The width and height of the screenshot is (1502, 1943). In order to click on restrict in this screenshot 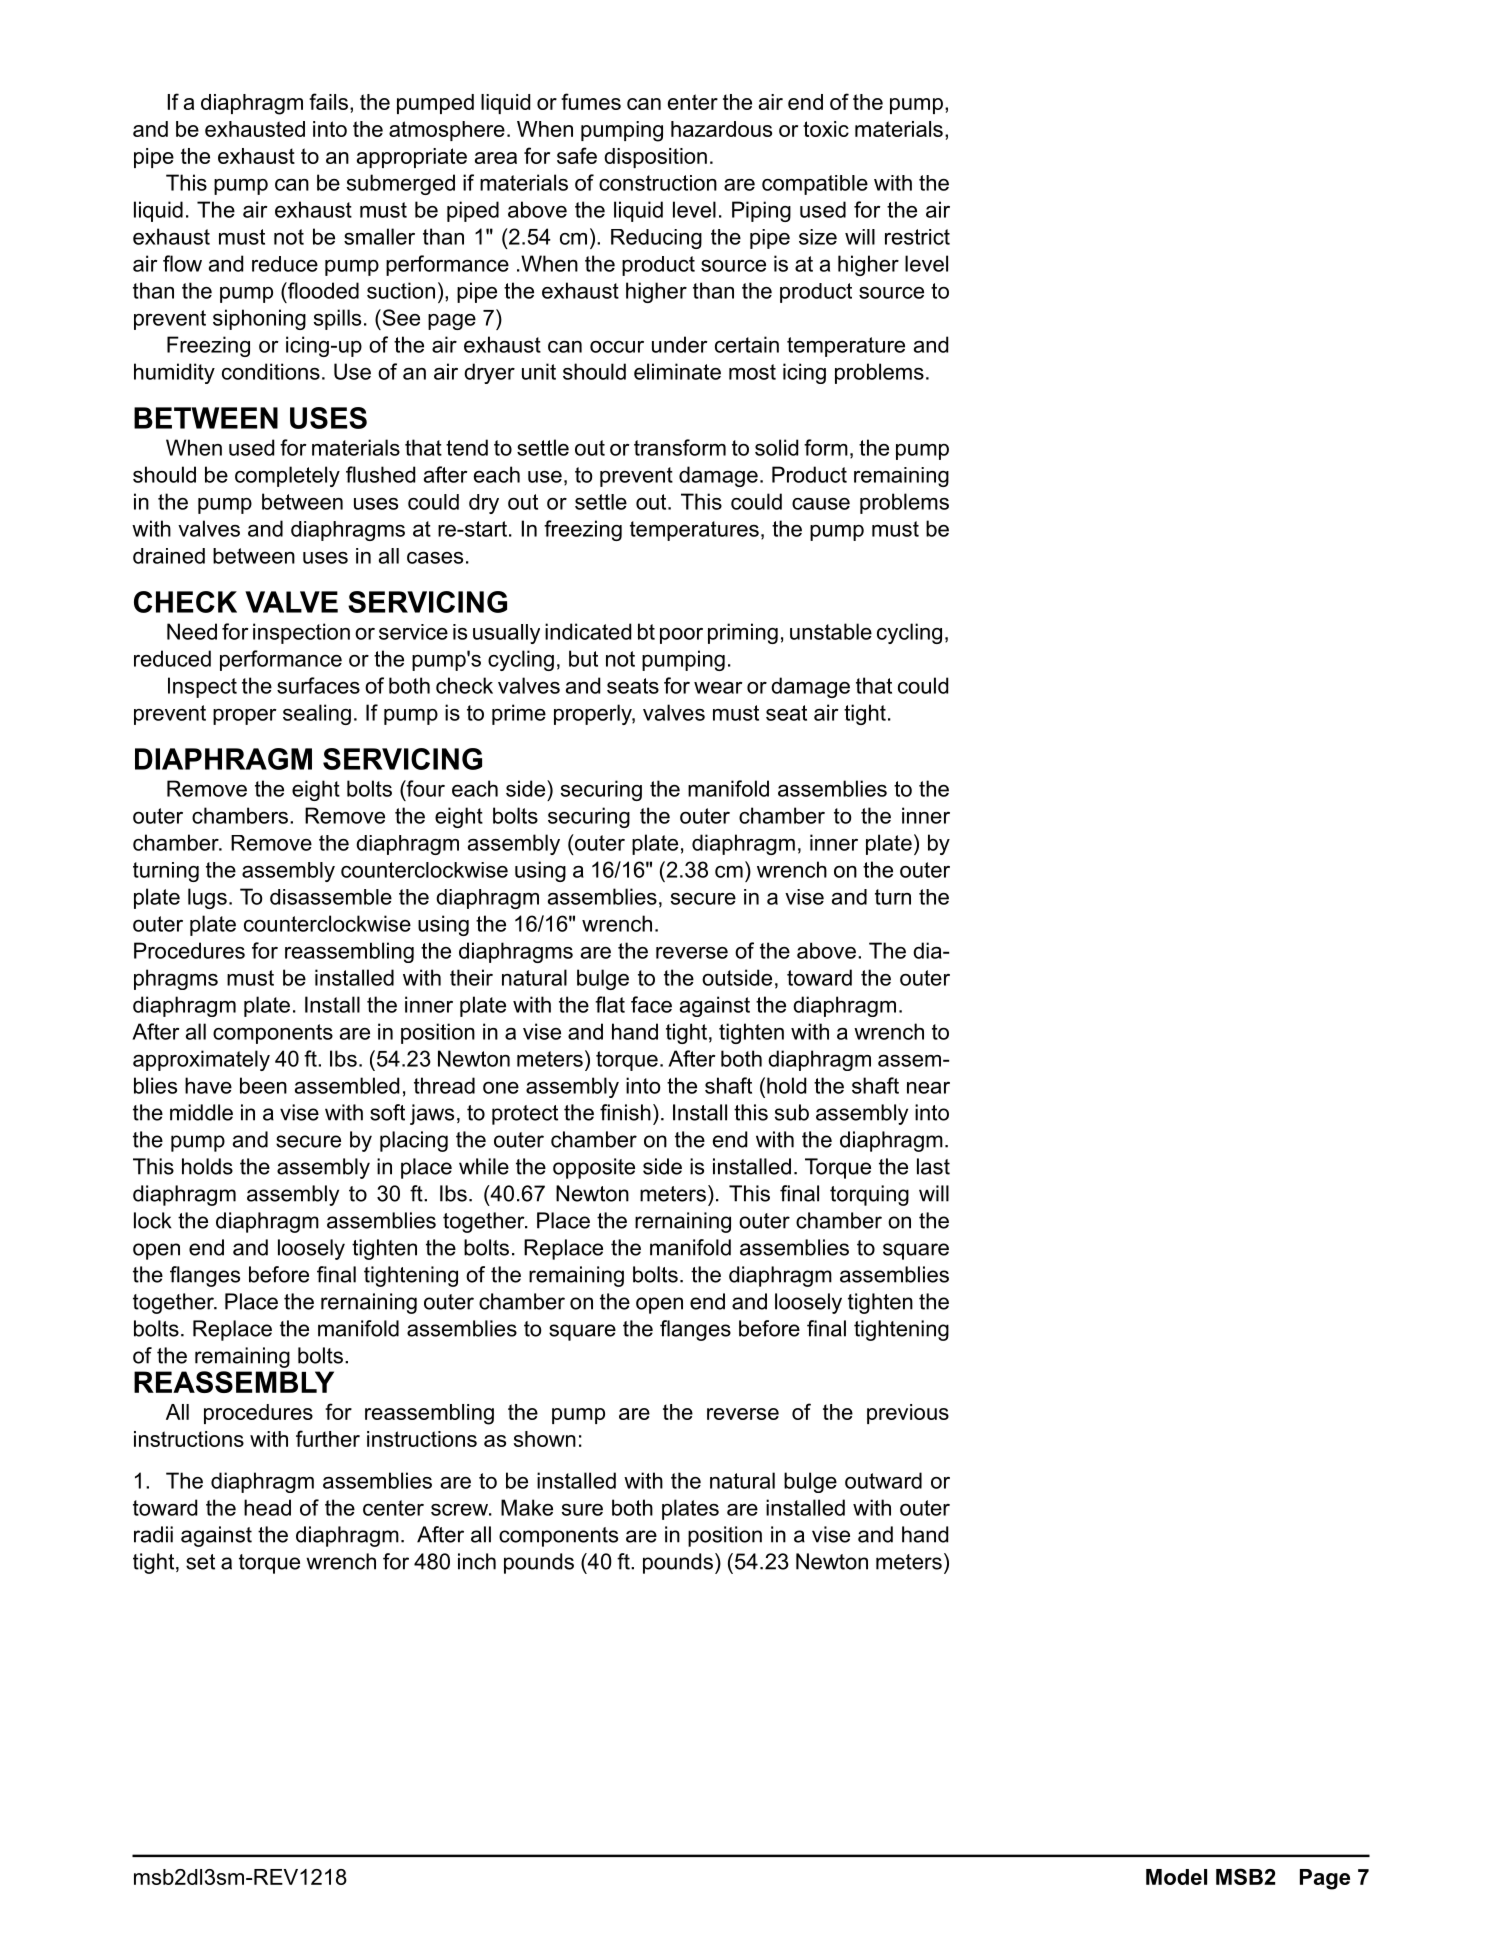, I will do `click(917, 237)`.
